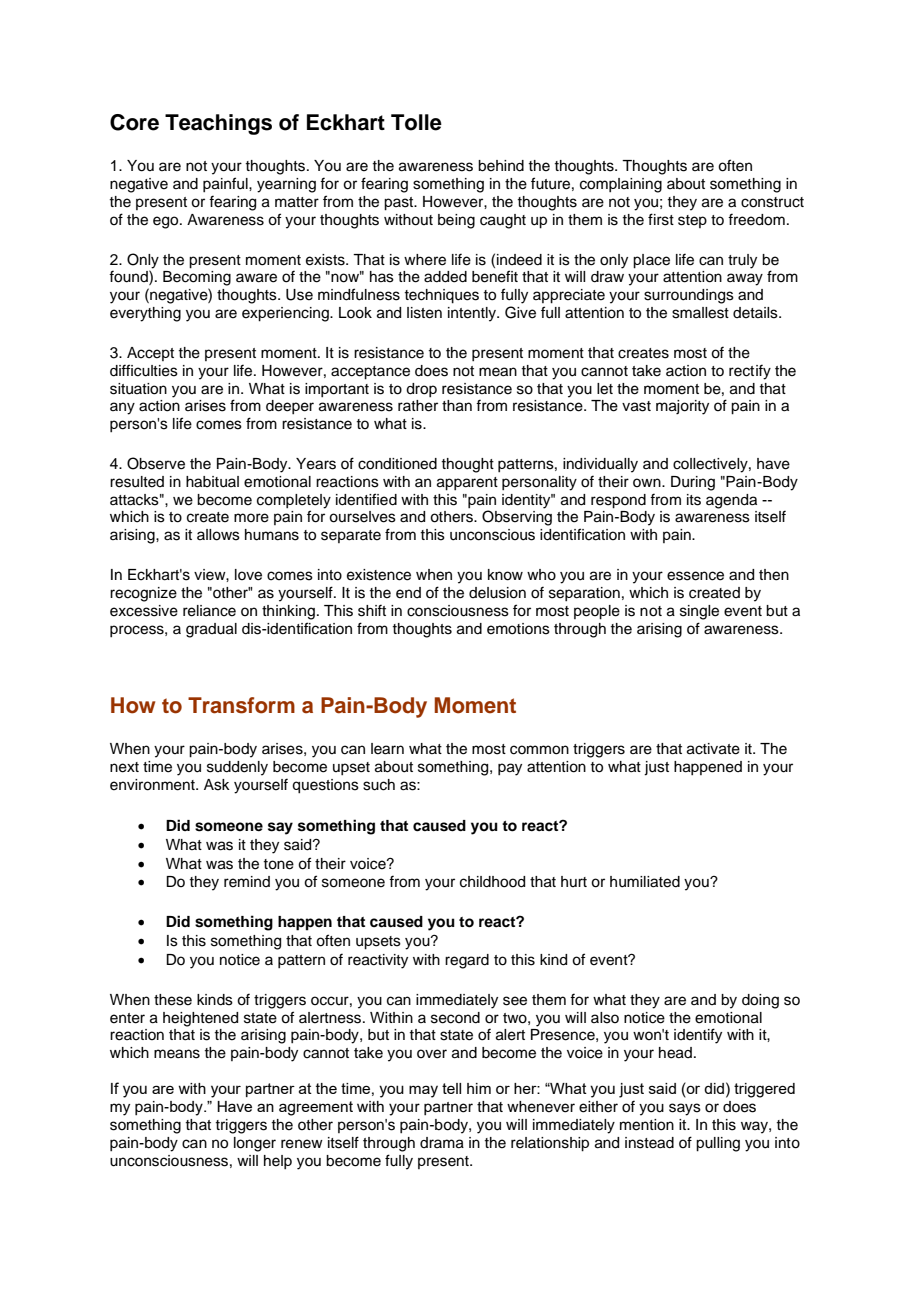  Describe the element at coordinates (695, 576) in the screenshot. I see `essence` at that location.
